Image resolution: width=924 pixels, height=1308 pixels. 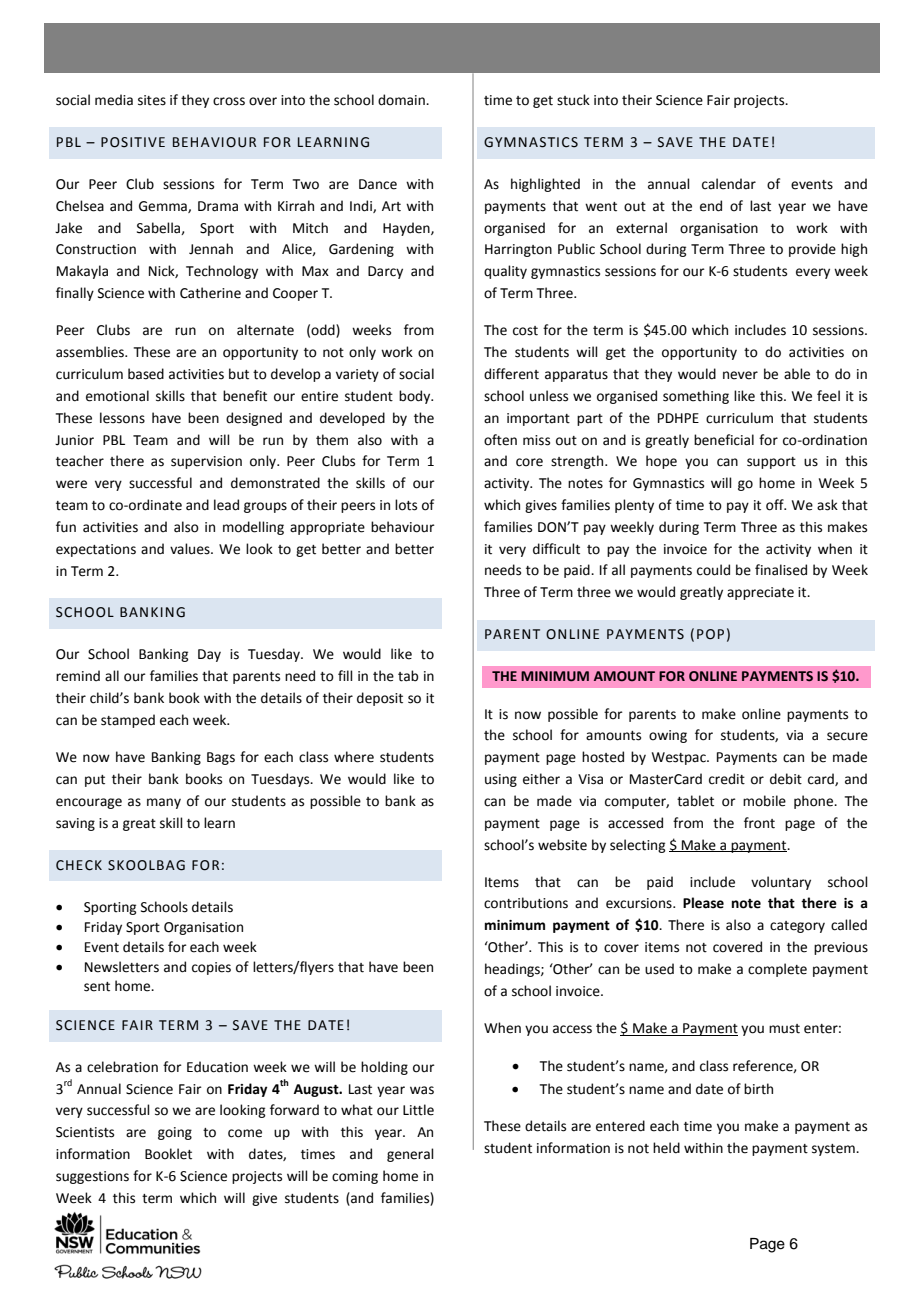 What do you see at coordinates (402, 100) in the screenshot?
I see `domain` at bounding box center [402, 100].
